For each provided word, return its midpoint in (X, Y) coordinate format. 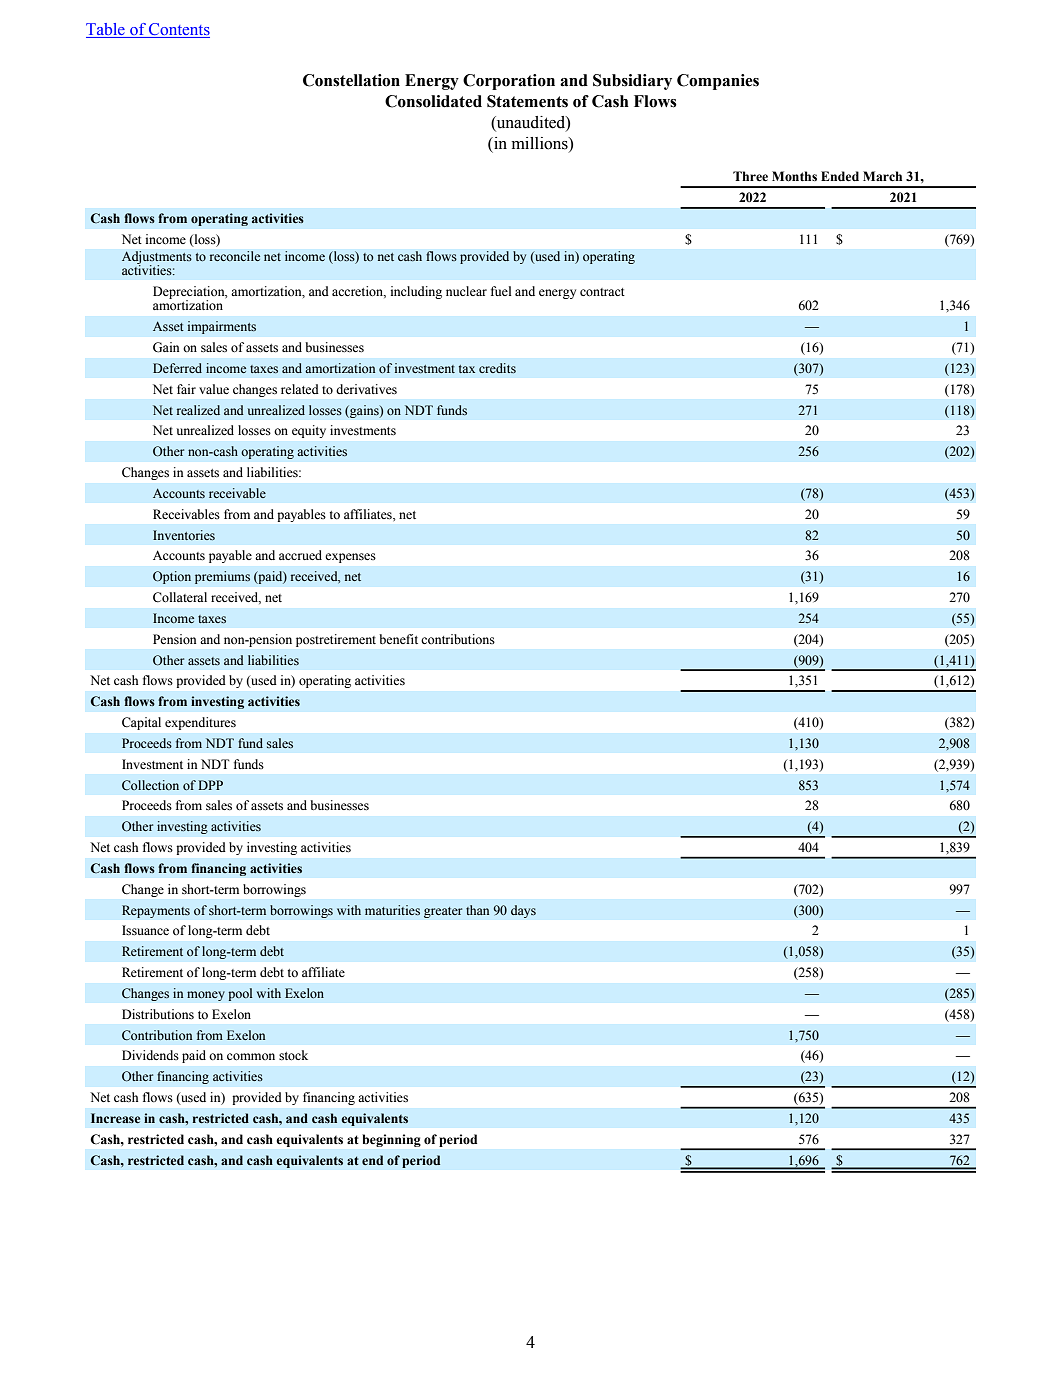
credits (497, 368)
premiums (222, 577)
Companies (718, 82)
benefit (398, 639)
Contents (178, 30)
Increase (115, 1118)
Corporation (509, 82)
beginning (392, 1140)
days (523, 911)
